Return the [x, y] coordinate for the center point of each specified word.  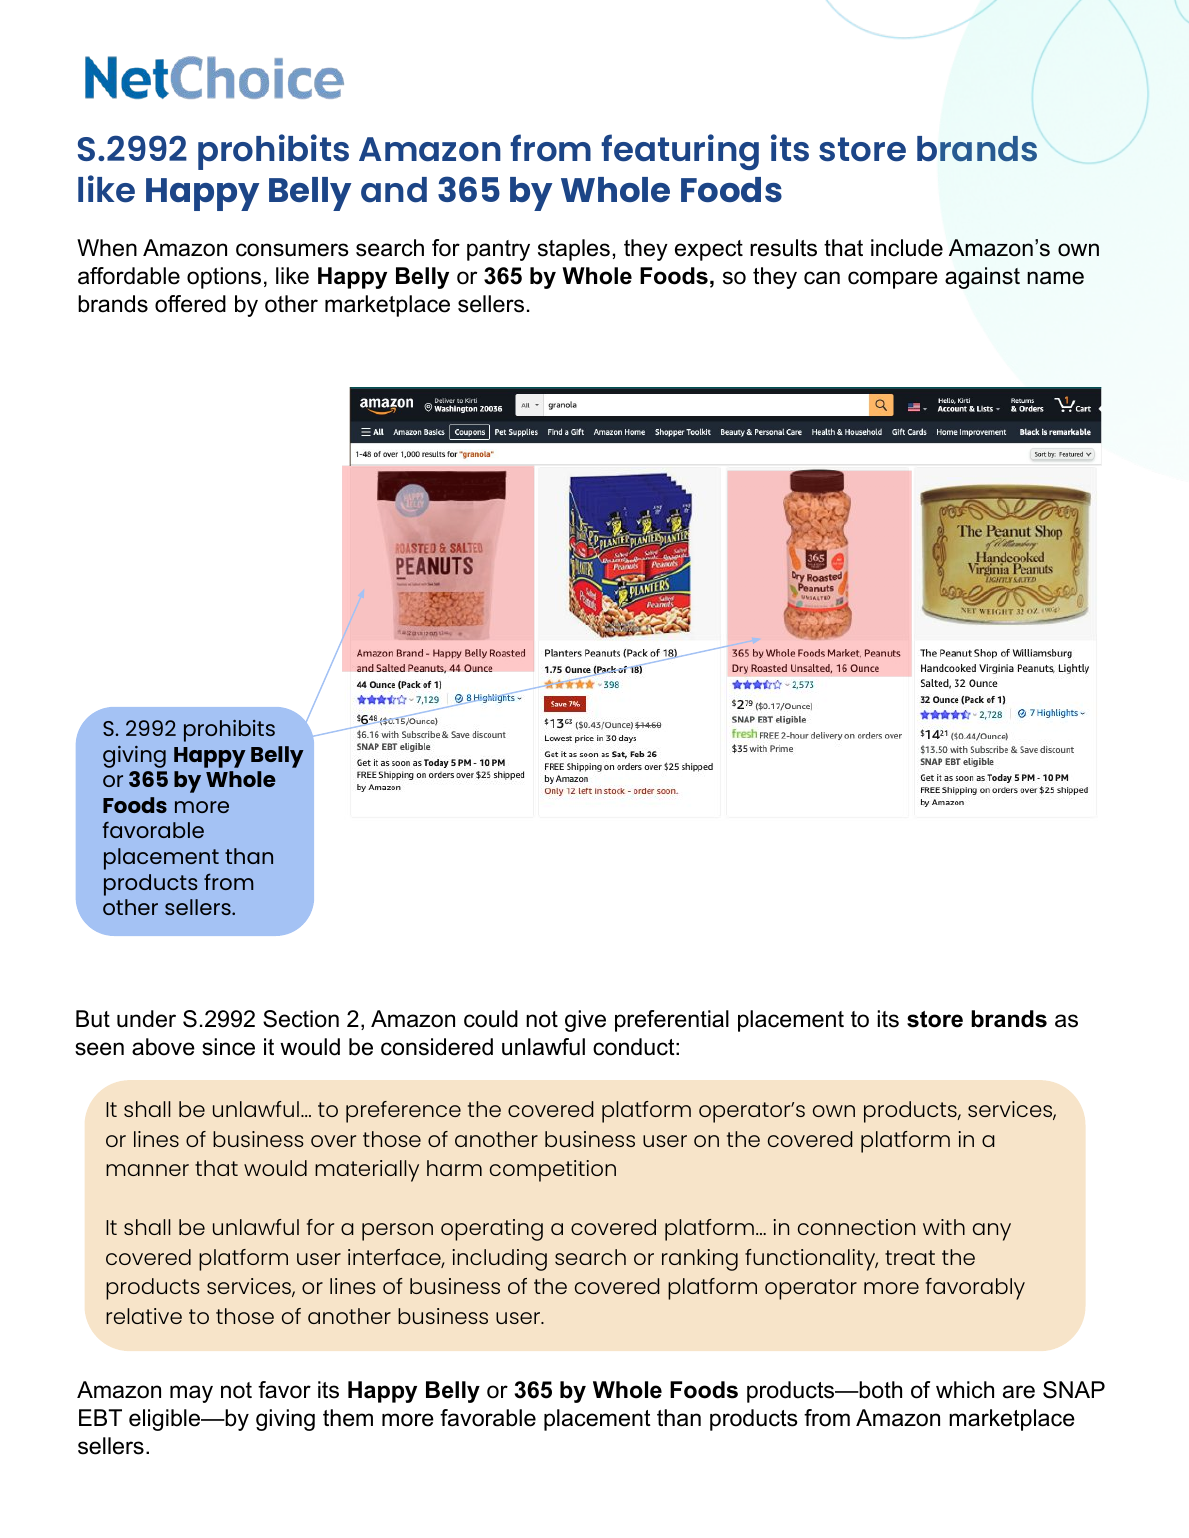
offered [190, 304]
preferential [672, 1021]
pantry [498, 250]
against [982, 278]
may [191, 1394]
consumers [292, 250]
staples [574, 250]
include [907, 248]
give [585, 1021]
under [146, 1019]
